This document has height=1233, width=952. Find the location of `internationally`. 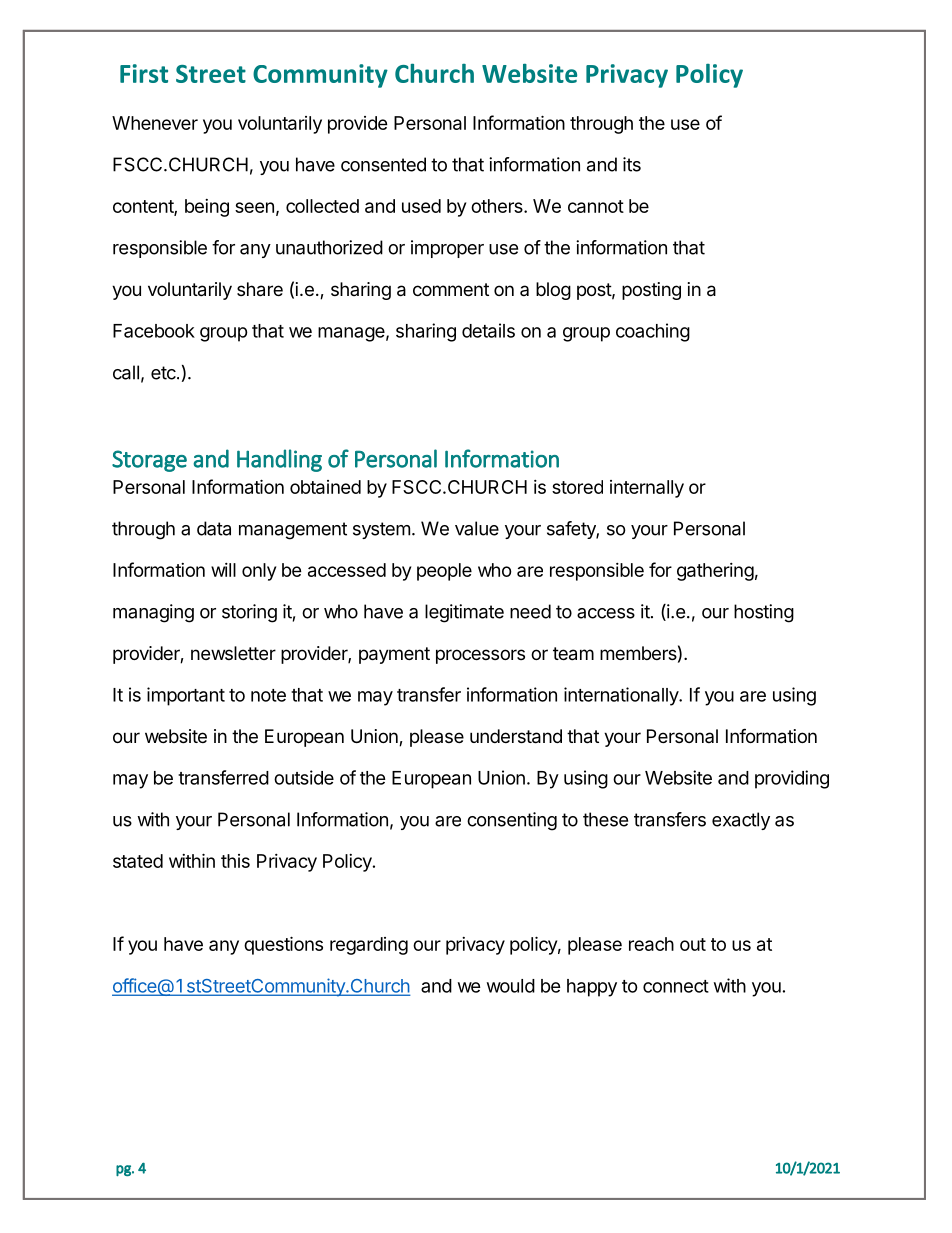

internationally is located at coordinates (622, 696).
